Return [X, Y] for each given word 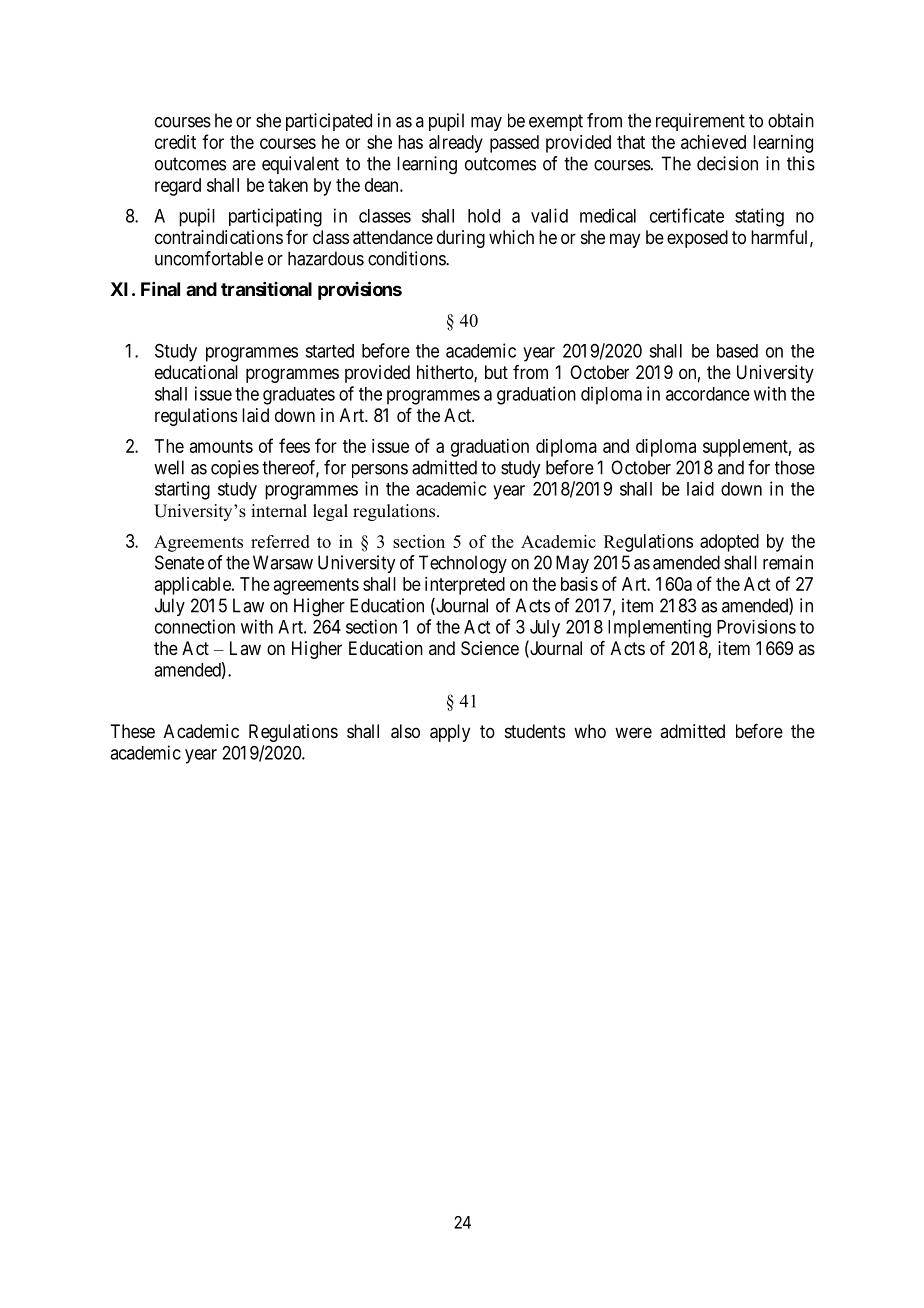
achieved [713, 142]
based [737, 351]
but [496, 372]
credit [175, 142]
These [132, 731]
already [456, 144]
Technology [463, 564]
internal [279, 511]
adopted [729, 543]
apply [450, 733]
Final [160, 289]
